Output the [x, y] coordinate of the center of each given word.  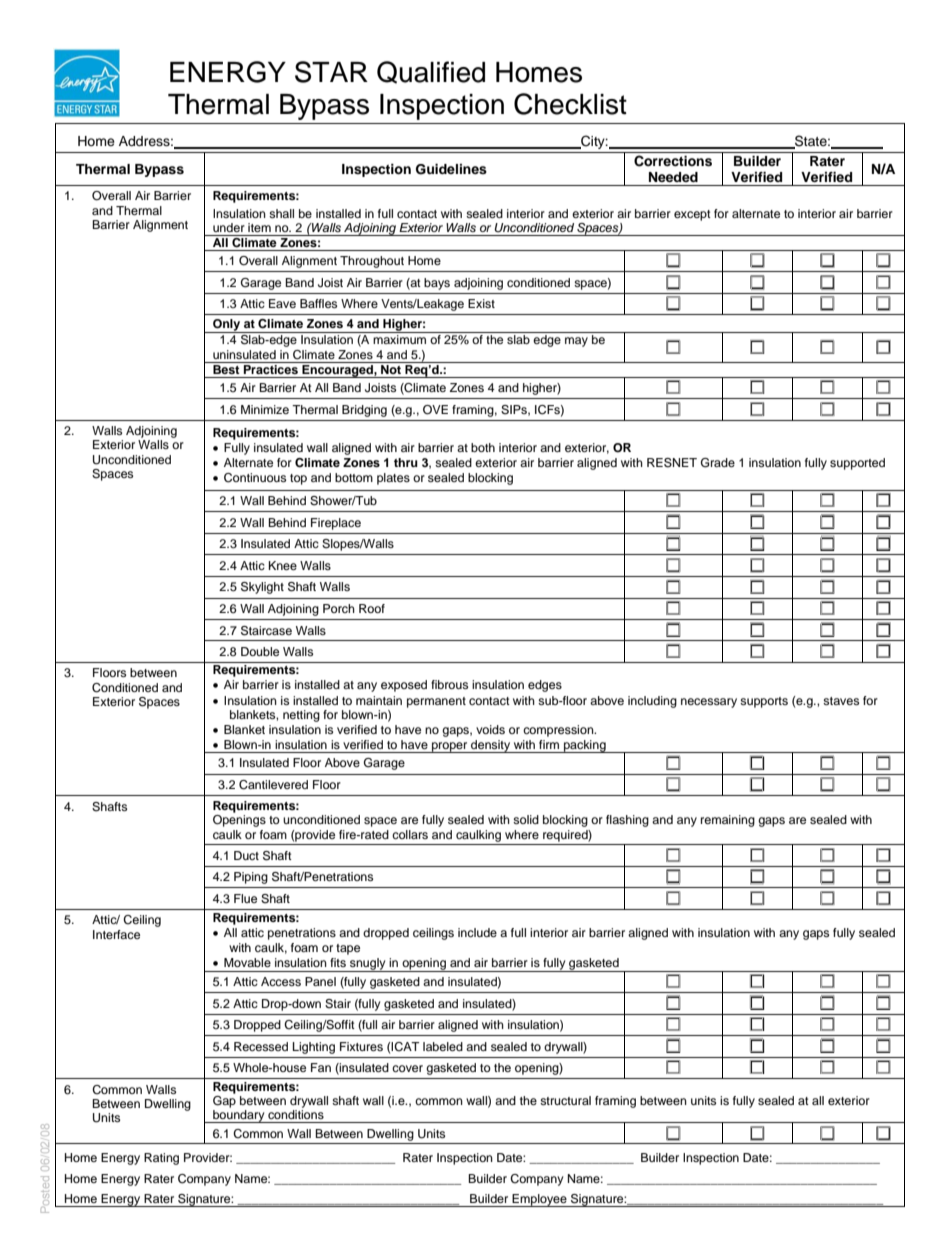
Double [260, 651]
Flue [245, 898]
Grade [718, 463]
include [477, 932]
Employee [539, 1200]
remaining [728, 821]
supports [764, 702]
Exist [481, 303]
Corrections [673, 161]
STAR [331, 72]
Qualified [431, 72]
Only [227, 326]
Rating [161, 1159]
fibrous [449, 684]
